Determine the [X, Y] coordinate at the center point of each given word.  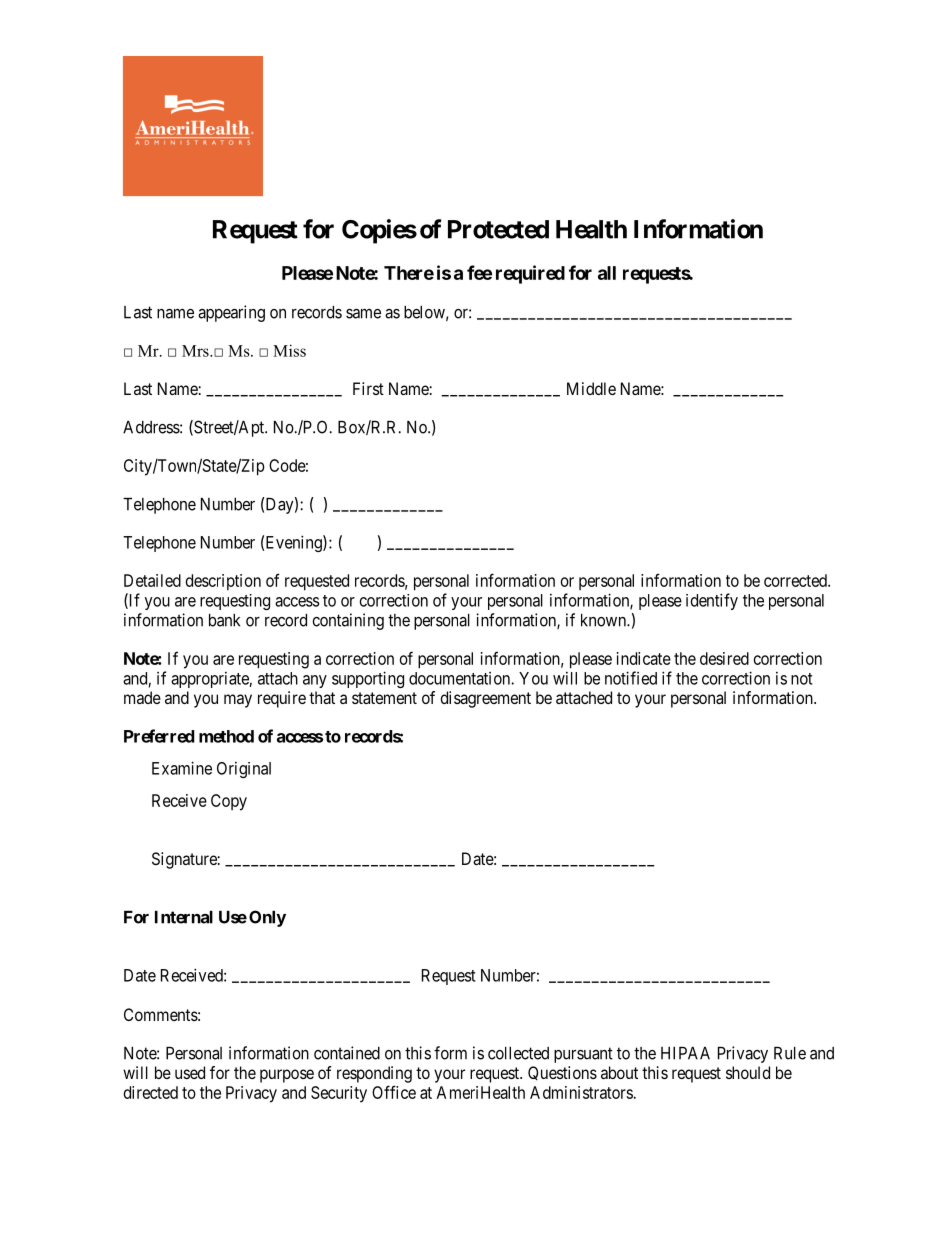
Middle [591, 388]
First [368, 388]
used [190, 1072]
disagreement [485, 699]
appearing [231, 313]
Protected [498, 229]
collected [518, 1053]
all [607, 273]
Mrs [196, 351]
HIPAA [685, 1053]
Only [267, 918]
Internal [184, 917]
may [238, 701]
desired [724, 658]
